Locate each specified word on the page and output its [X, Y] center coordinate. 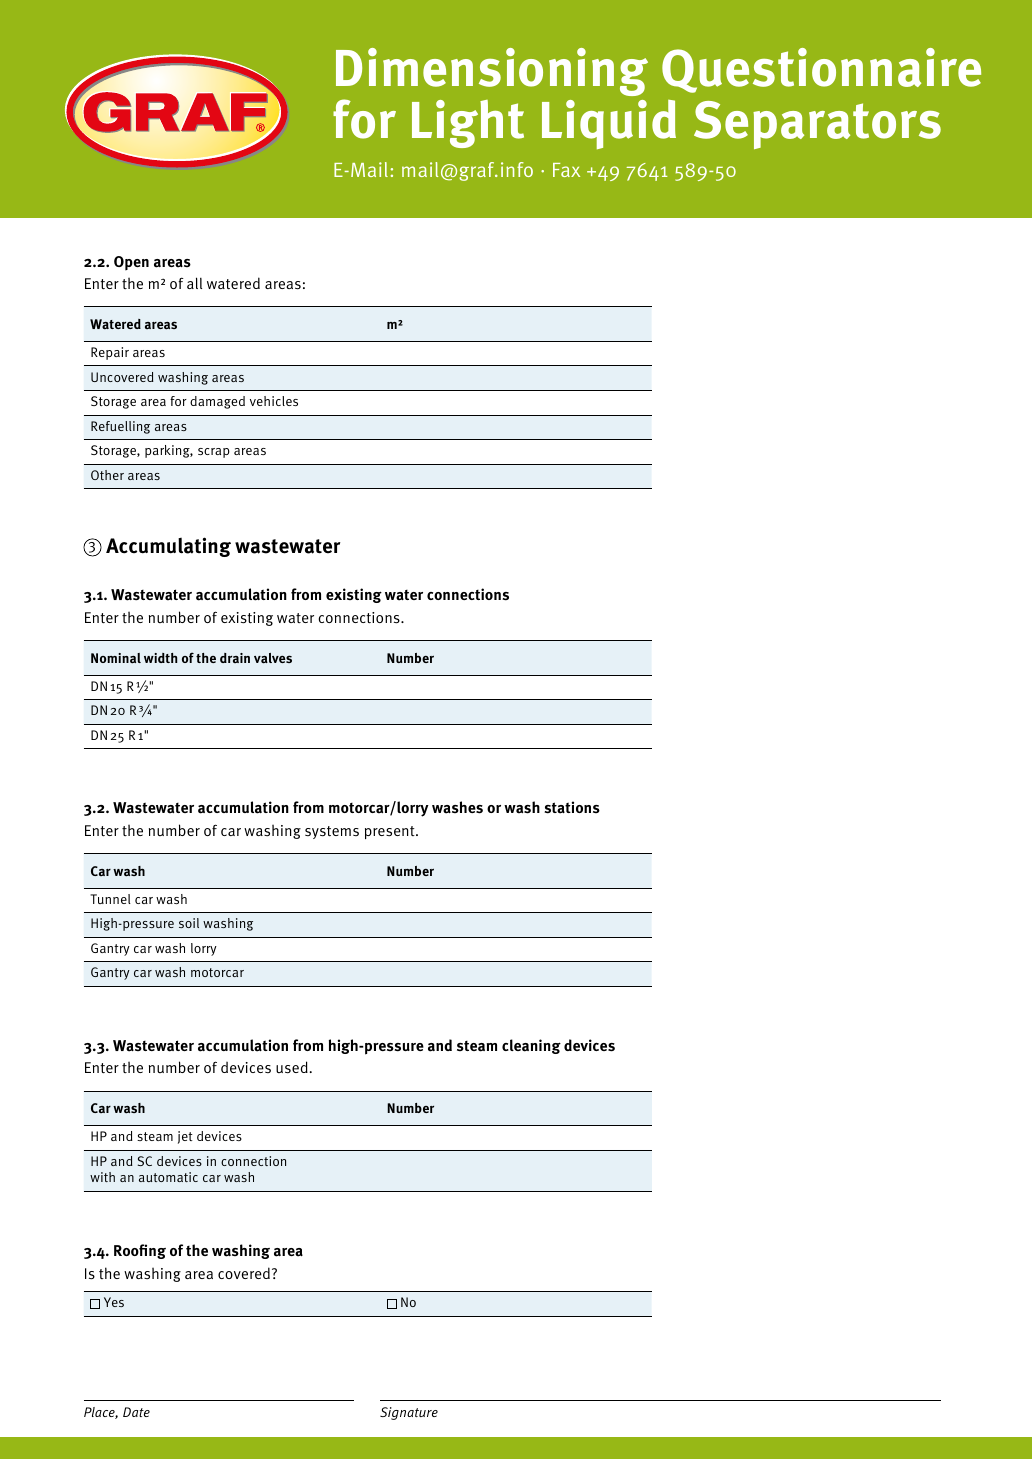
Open [131, 263]
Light [468, 124]
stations [572, 807]
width [160, 658]
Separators [817, 125]
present [391, 832]
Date [136, 1412]
